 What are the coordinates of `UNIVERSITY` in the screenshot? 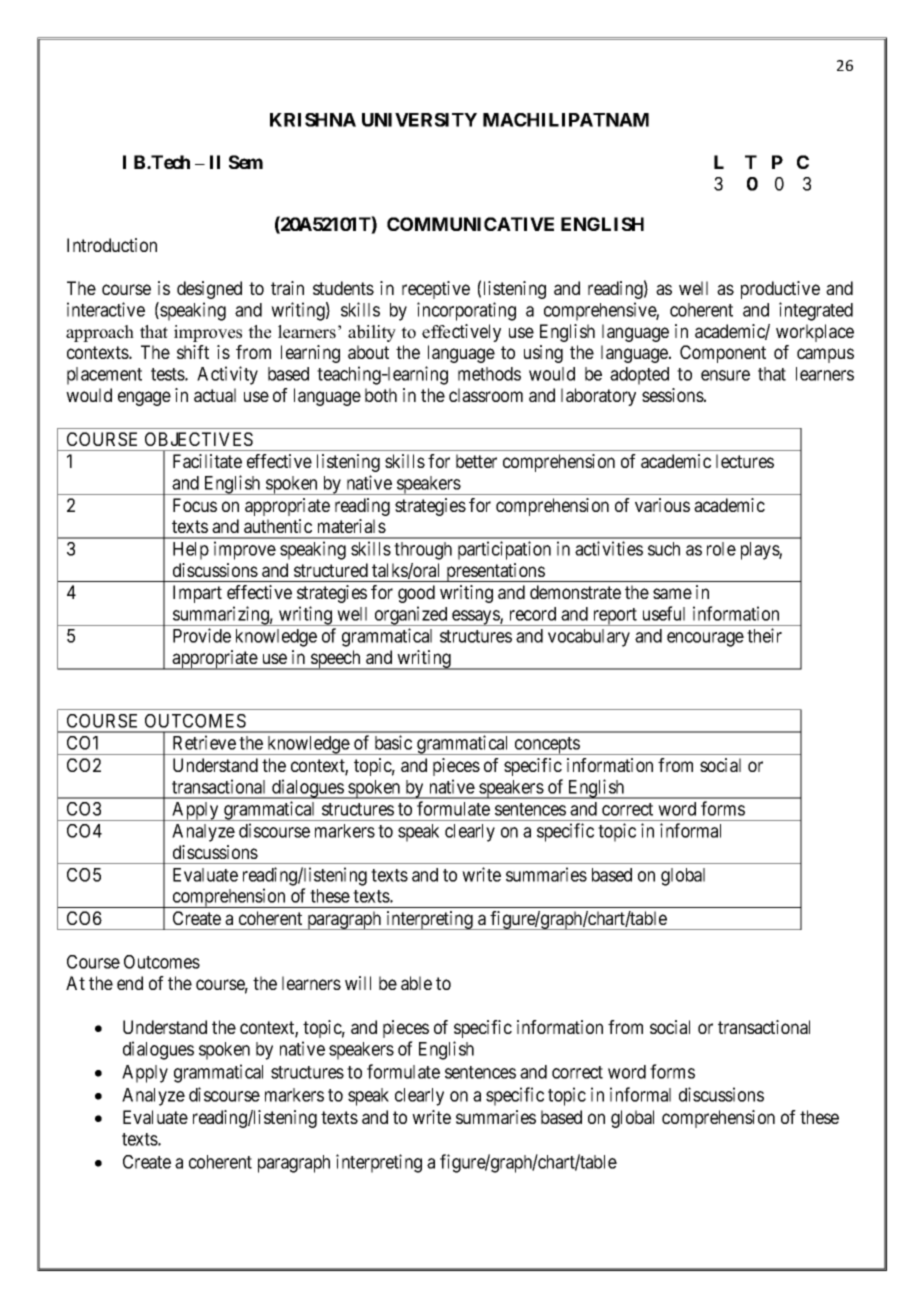 It's located at (419, 120).
